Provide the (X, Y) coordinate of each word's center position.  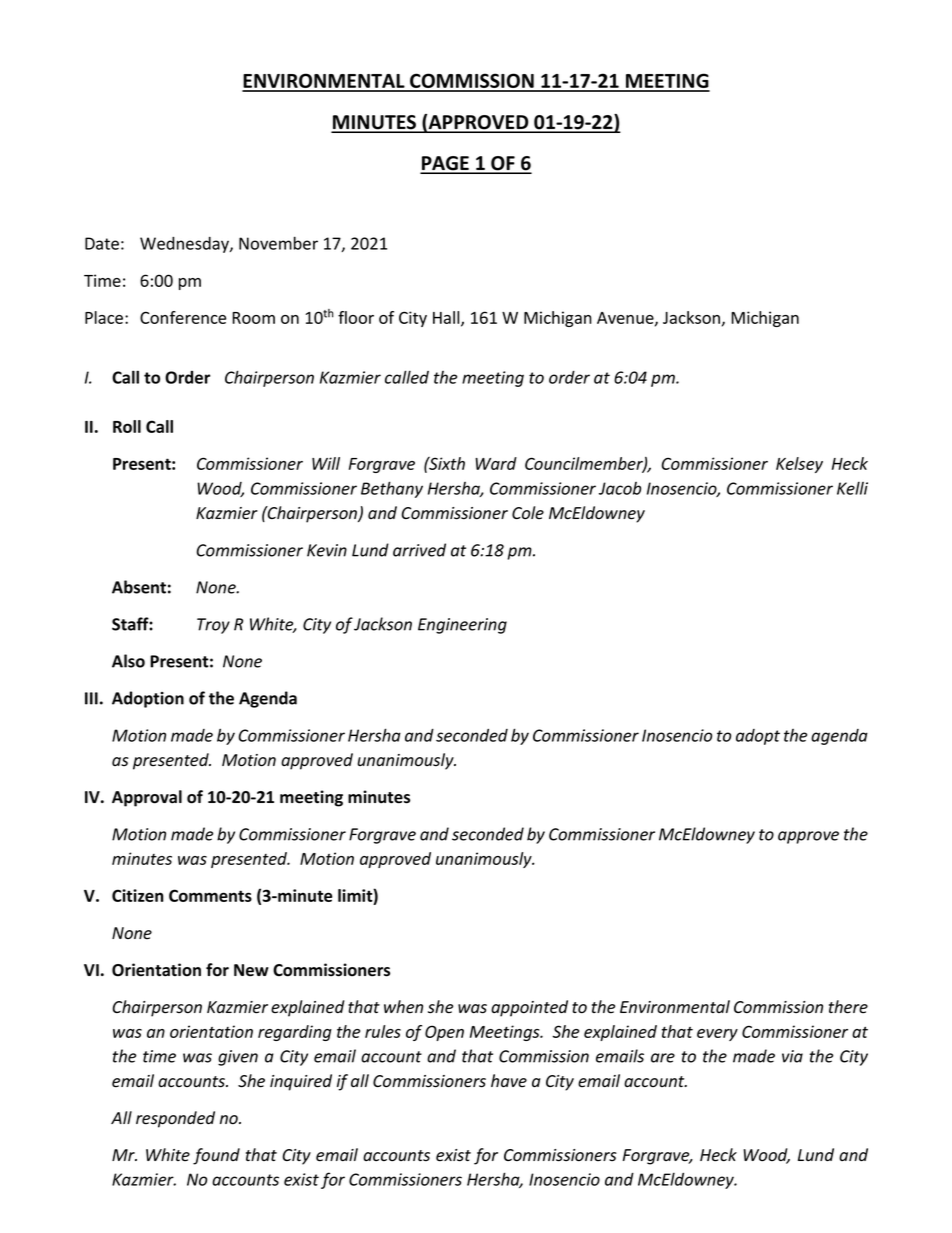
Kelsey (799, 465)
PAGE (445, 164)
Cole (528, 513)
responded (175, 1119)
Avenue (626, 319)
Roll (127, 426)
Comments (210, 895)
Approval (147, 798)
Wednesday (185, 245)
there (848, 1007)
